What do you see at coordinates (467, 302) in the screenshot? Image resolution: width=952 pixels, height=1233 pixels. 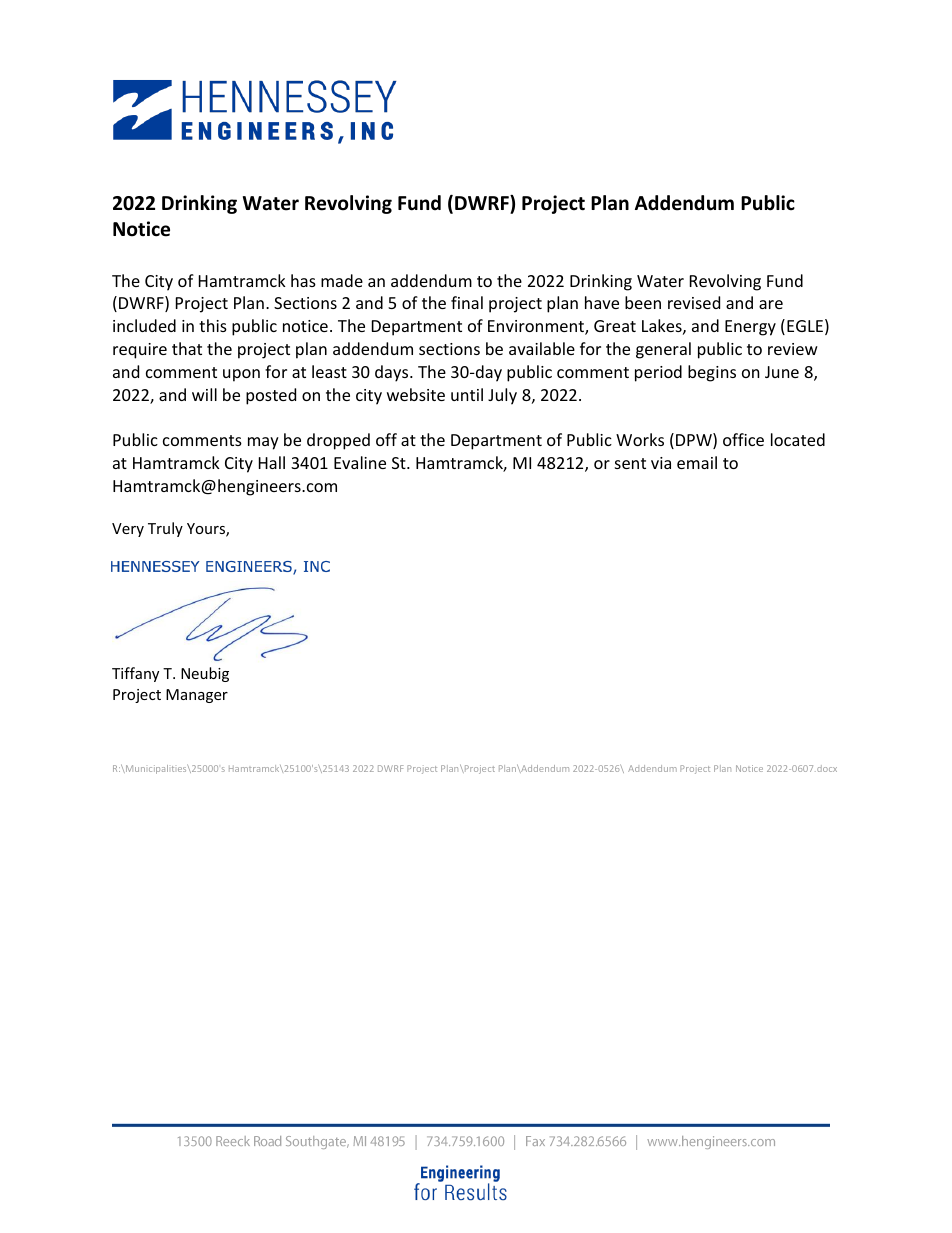 I see `final` at bounding box center [467, 302].
